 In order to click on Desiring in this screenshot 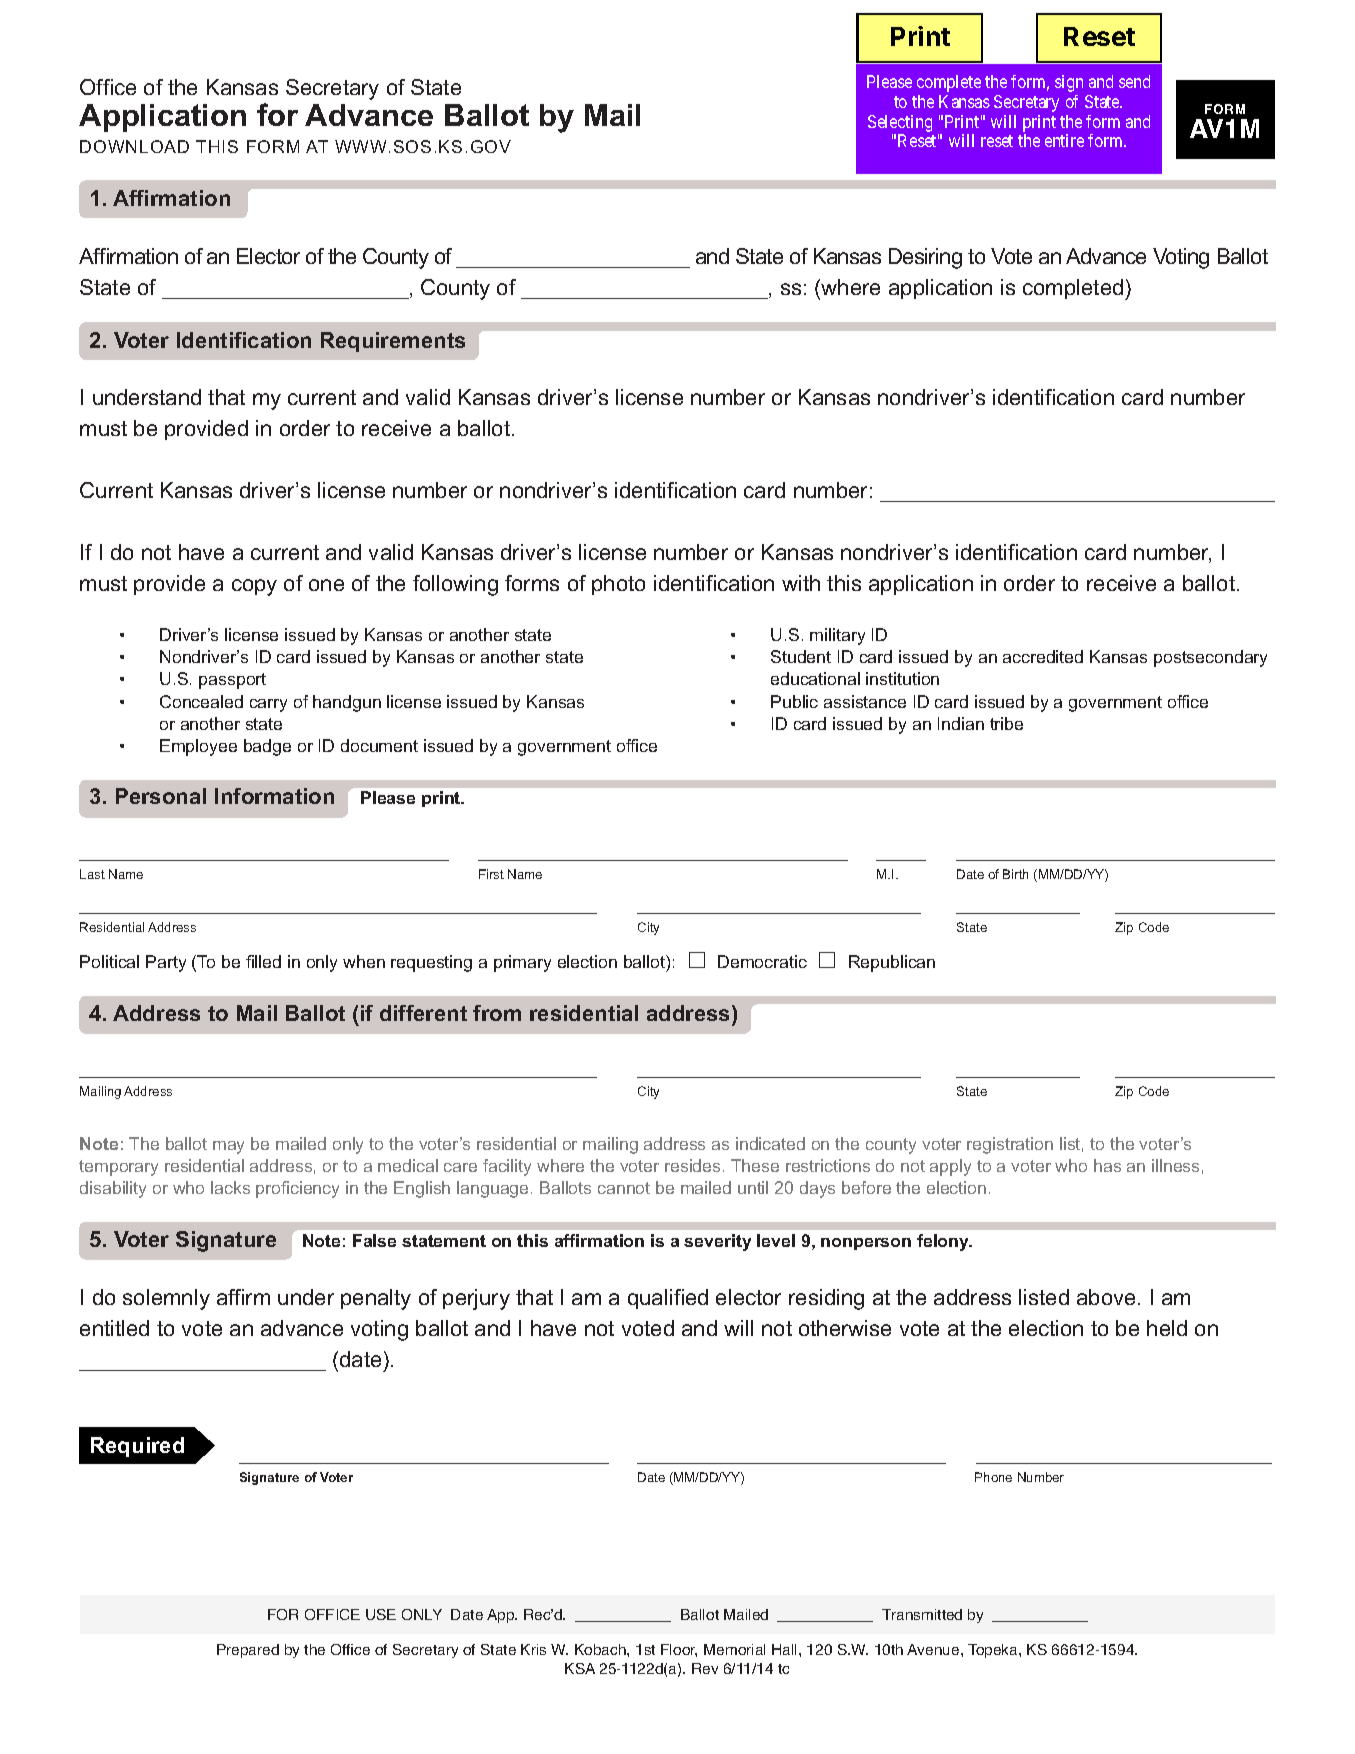, I will do `click(925, 258)`.
